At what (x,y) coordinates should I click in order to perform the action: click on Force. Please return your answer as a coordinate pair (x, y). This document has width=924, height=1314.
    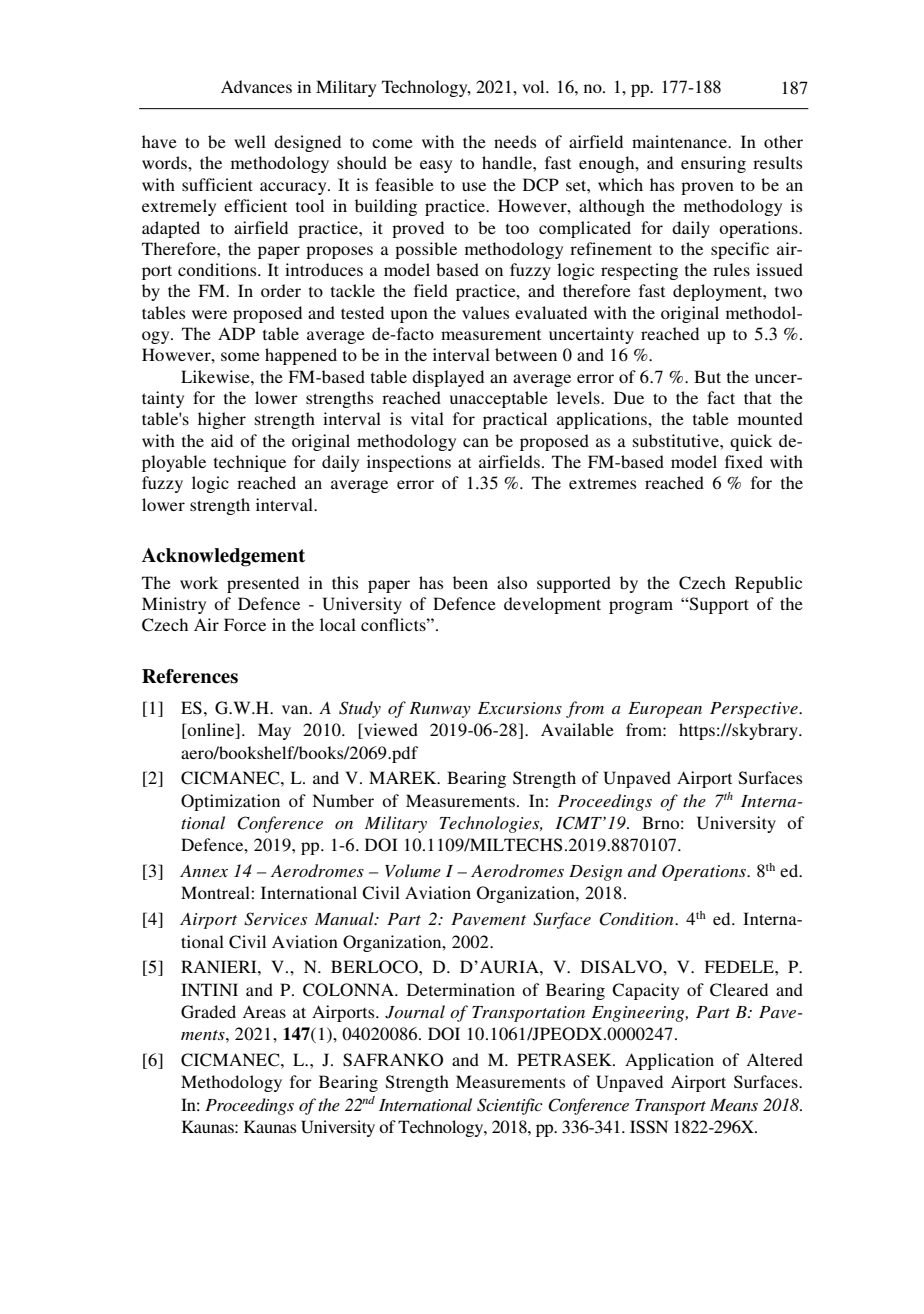
    Looking at the image, I should click on (245, 624).
